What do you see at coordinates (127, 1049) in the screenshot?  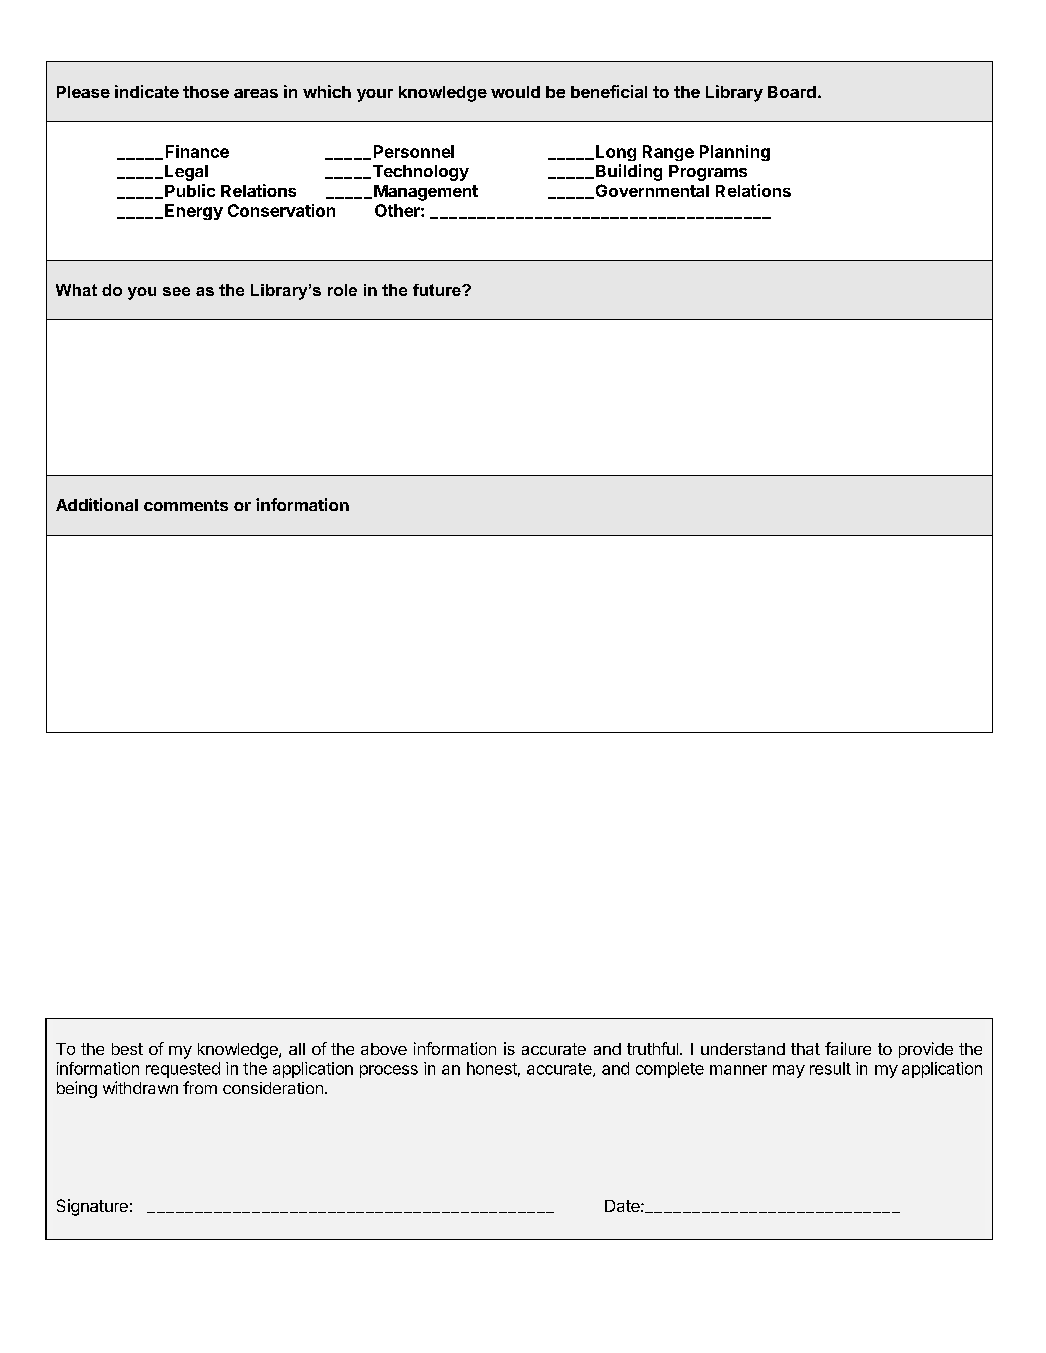 I see `best` at bounding box center [127, 1049].
